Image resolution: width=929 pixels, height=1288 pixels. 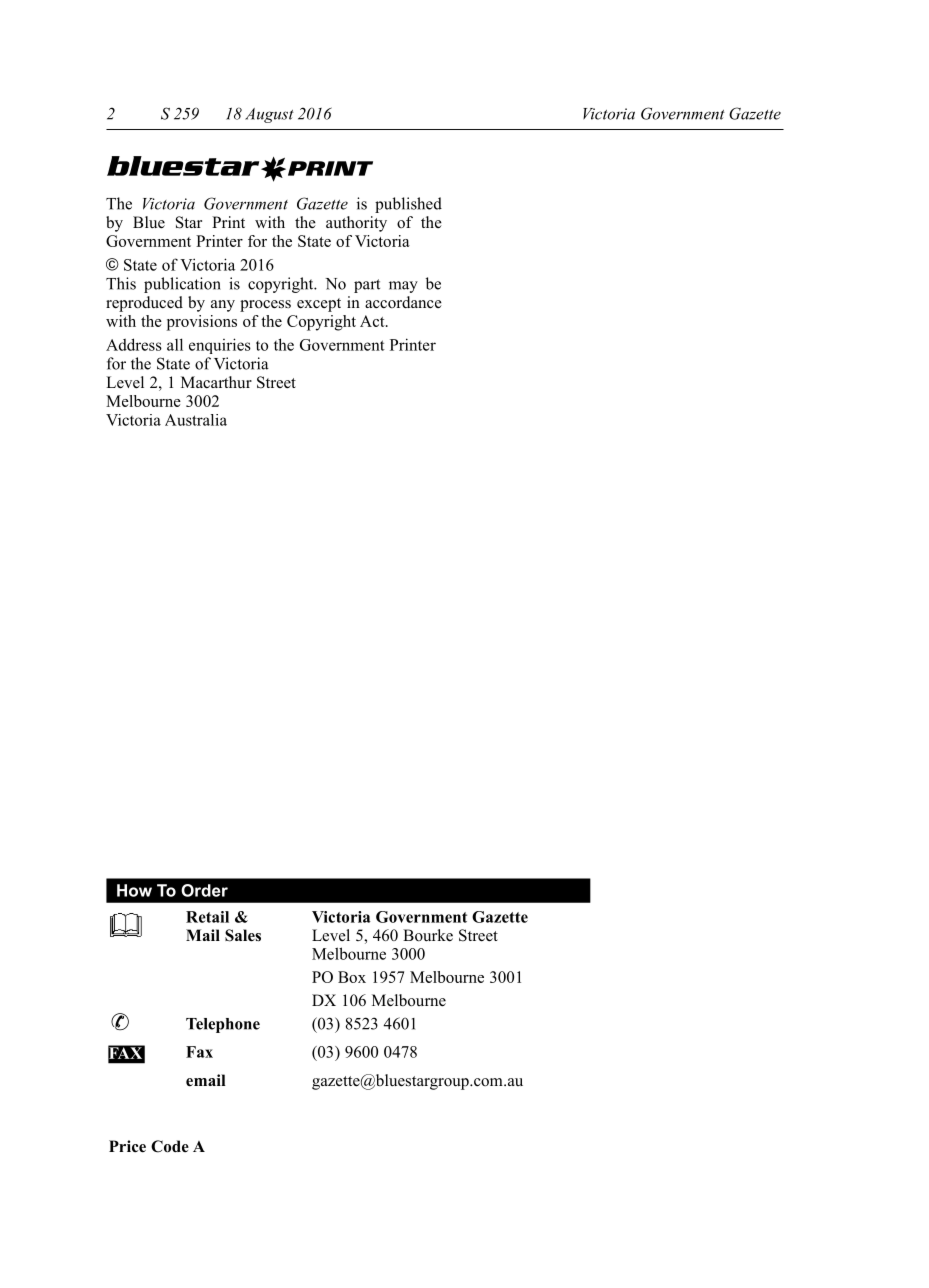 What do you see at coordinates (196, 420) in the screenshot?
I see `Australia` at bounding box center [196, 420].
